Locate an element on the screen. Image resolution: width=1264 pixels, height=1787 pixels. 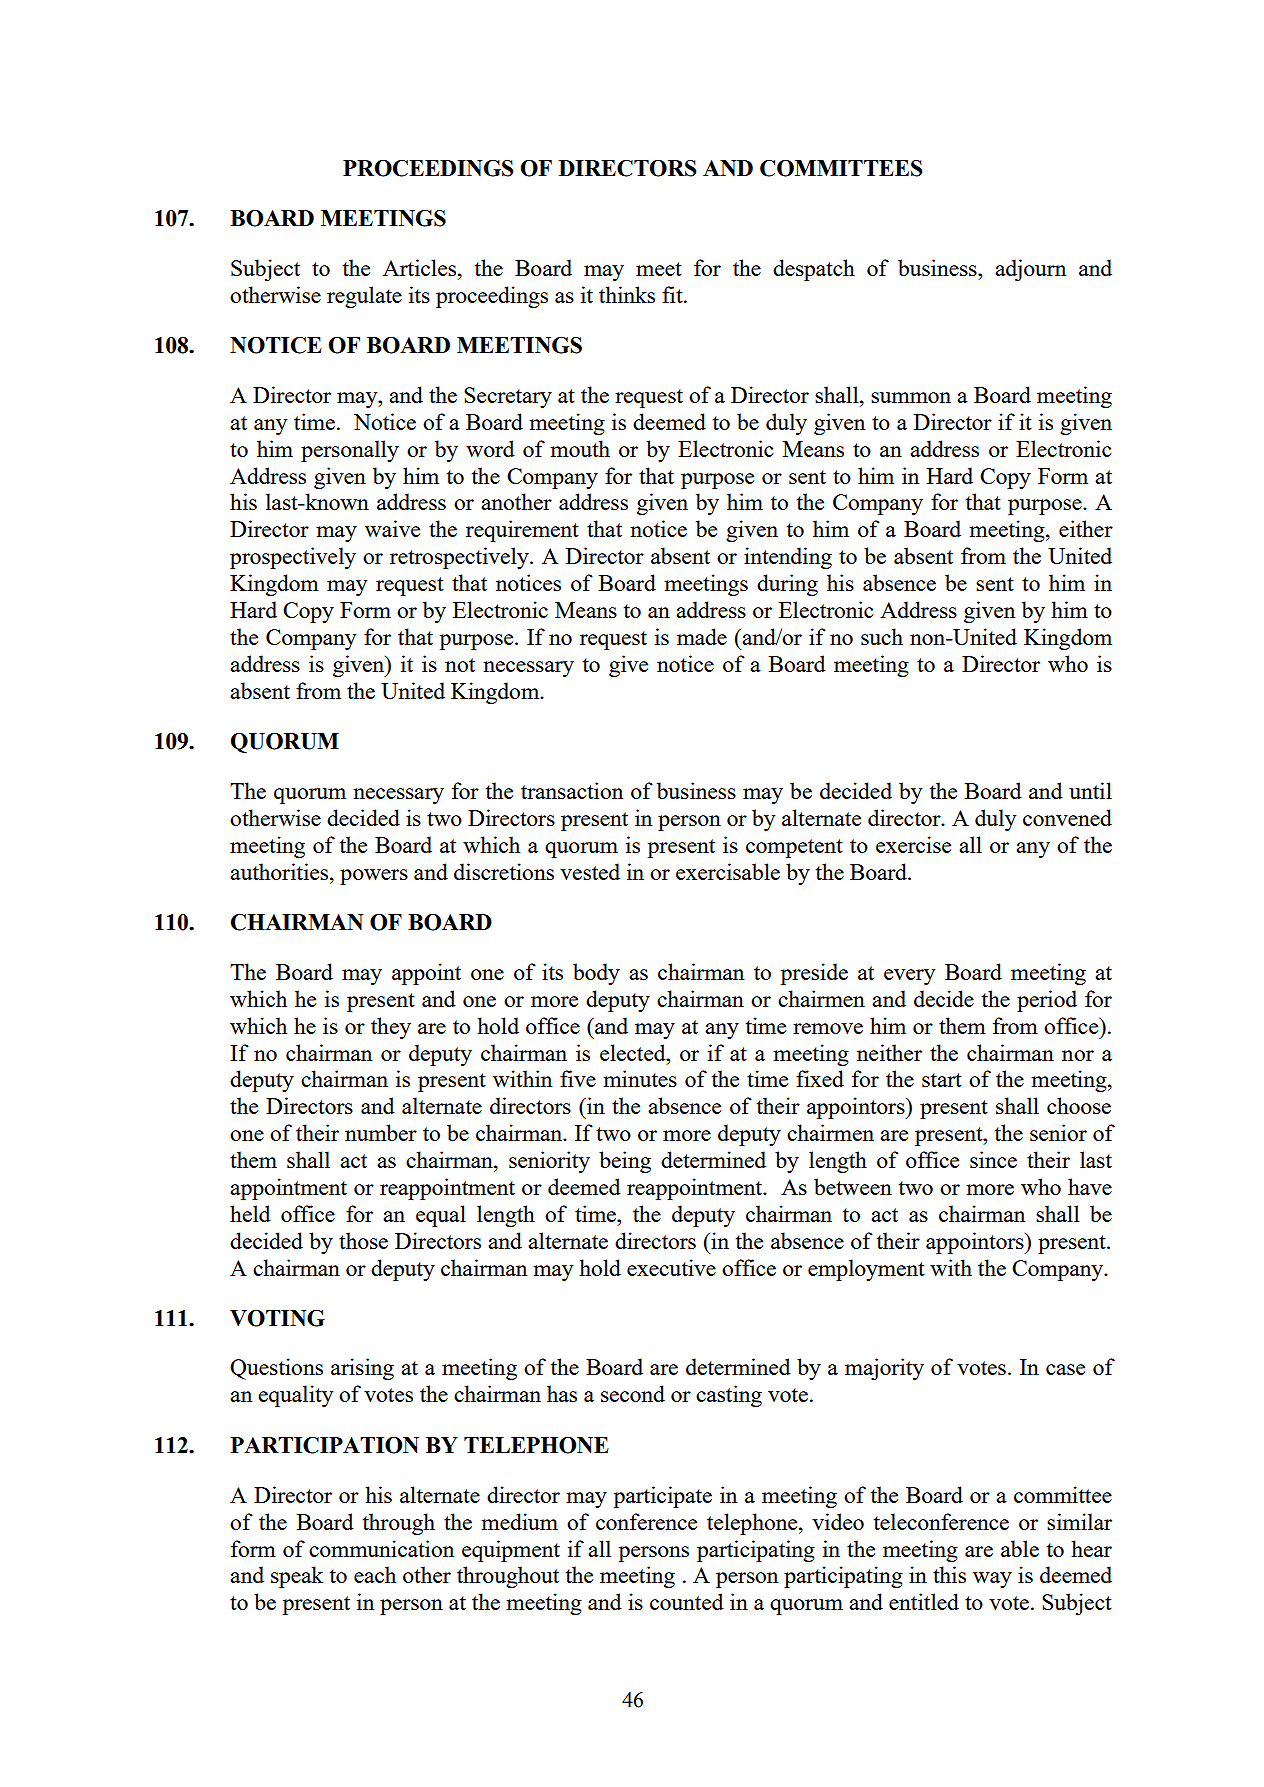
each is located at coordinates (375, 1574).
